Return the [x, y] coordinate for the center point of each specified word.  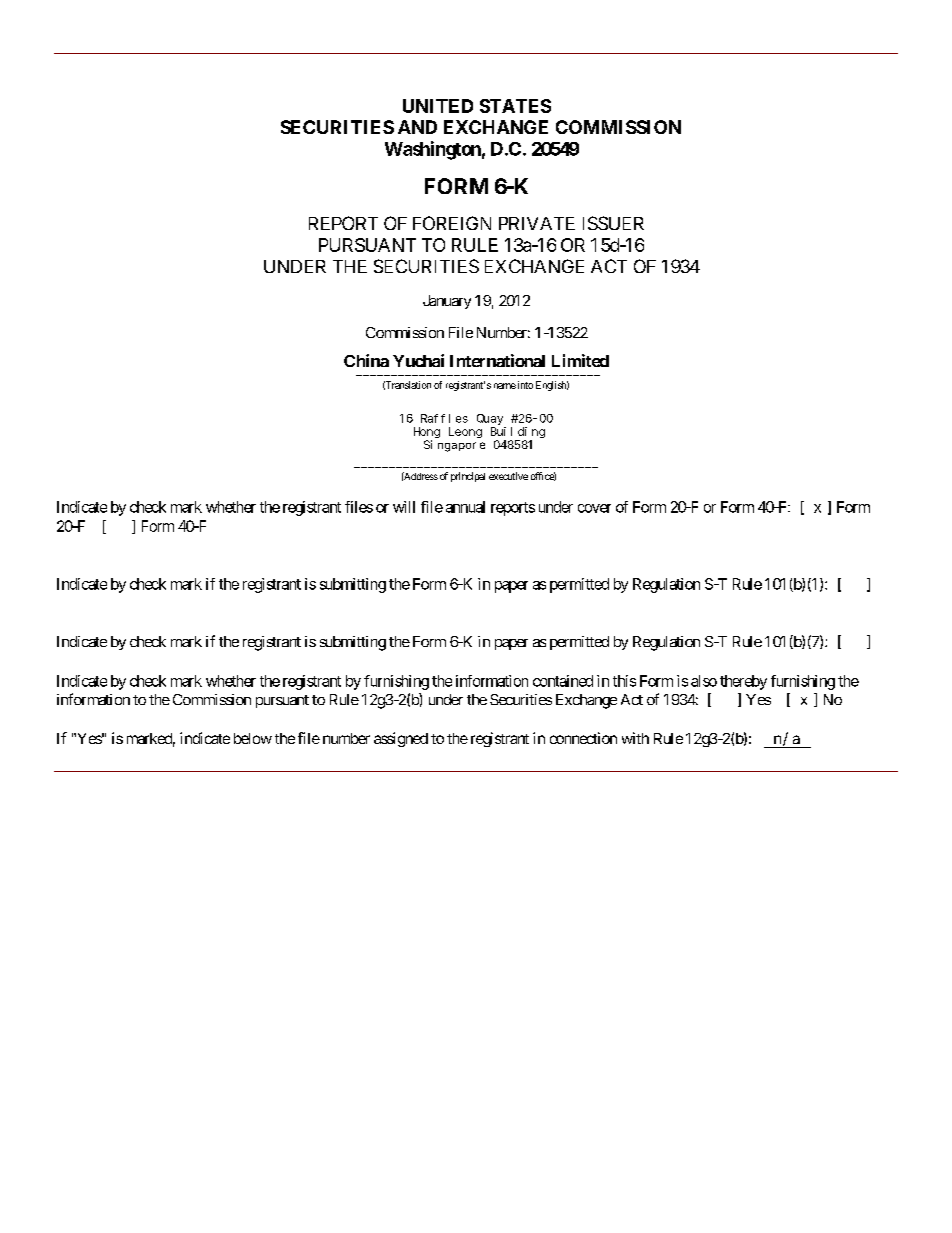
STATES [515, 106]
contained [563, 681]
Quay [490, 419]
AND [417, 127]
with [635, 738]
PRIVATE [537, 223]
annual [465, 507]
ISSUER [613, 223]
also [704, 681]
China [366, 360]
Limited [580, 360]
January [447, 302]
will [404, 507]
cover [594, 508]
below [253, 738]
